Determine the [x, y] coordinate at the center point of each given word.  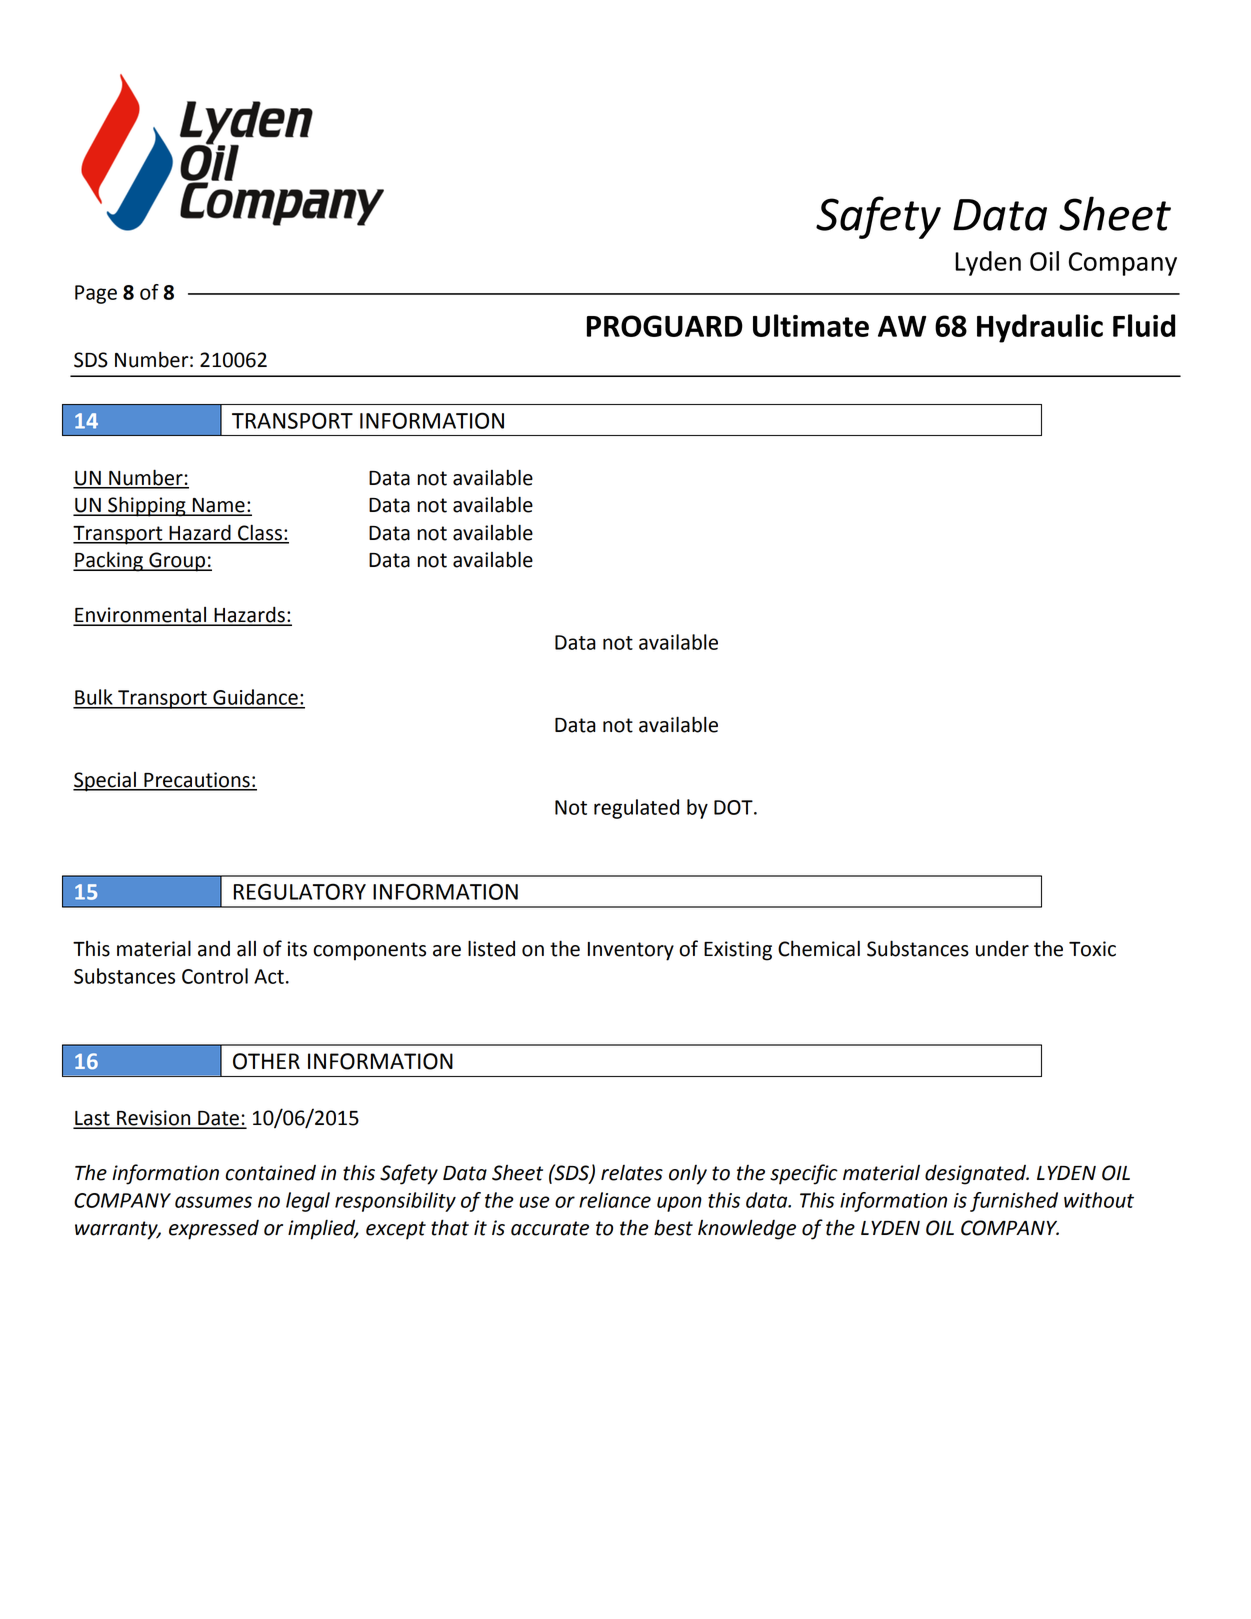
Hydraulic [1040, 328]
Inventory [631, 951]
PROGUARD [665, 326]
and [214, 949]
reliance [615, 1200]
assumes [213, 1202]
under [1002, 949]
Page [96, 294]
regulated [636, 809]
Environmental [141, 616]
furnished [1014, 1202]
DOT [734, 807]
